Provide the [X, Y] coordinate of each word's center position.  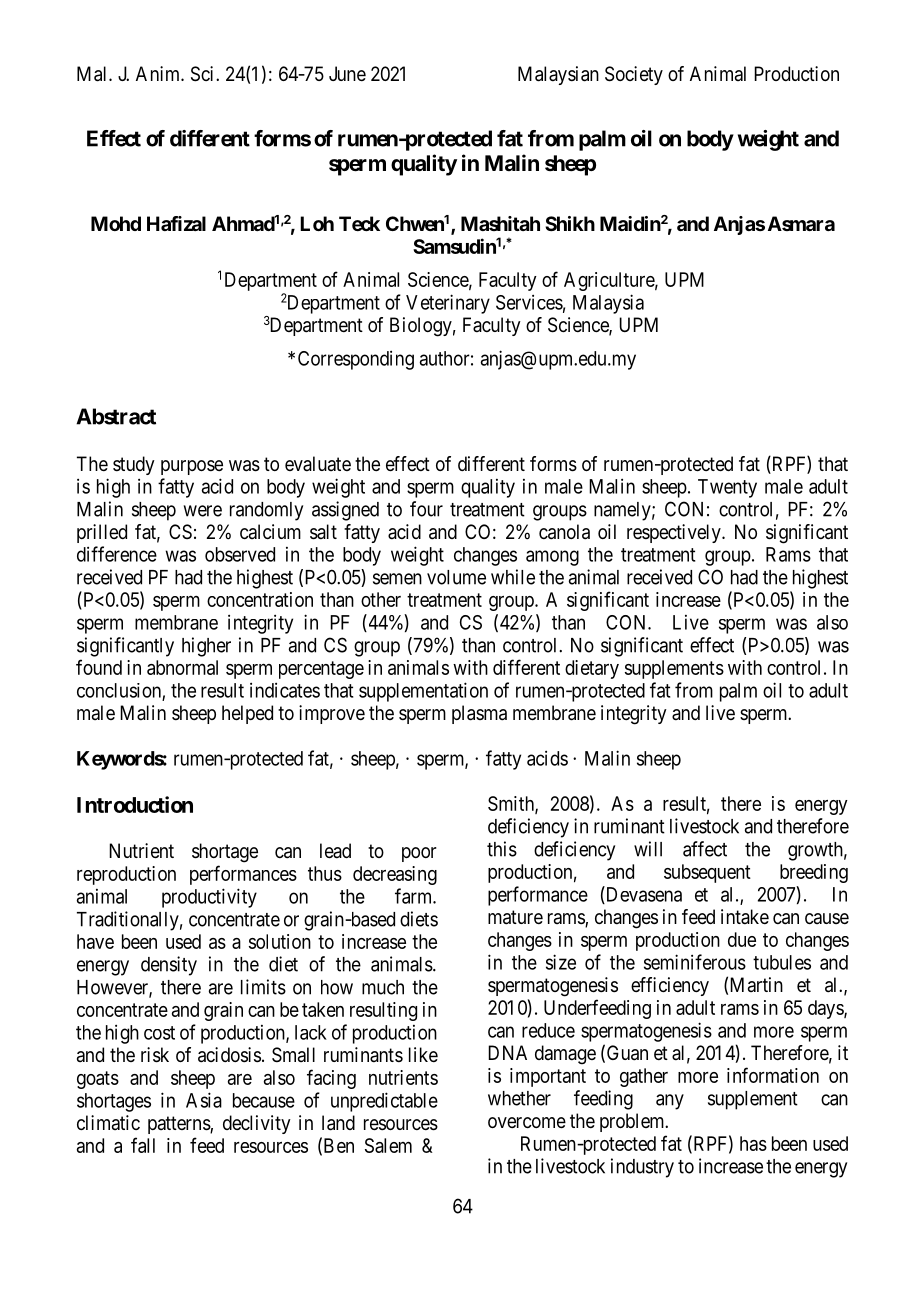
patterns [179, 1125]
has [753, 1143]
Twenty [727, 488]
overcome [527, 1123]
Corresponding [356, 360]
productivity [209, 898]
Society [634, 75]
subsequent [707, 873]
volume [456, 577]
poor [419, 854]
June [347, 73]
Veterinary [448, 304]
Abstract [116, 416]
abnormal [182, 667]
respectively [675, 533]
